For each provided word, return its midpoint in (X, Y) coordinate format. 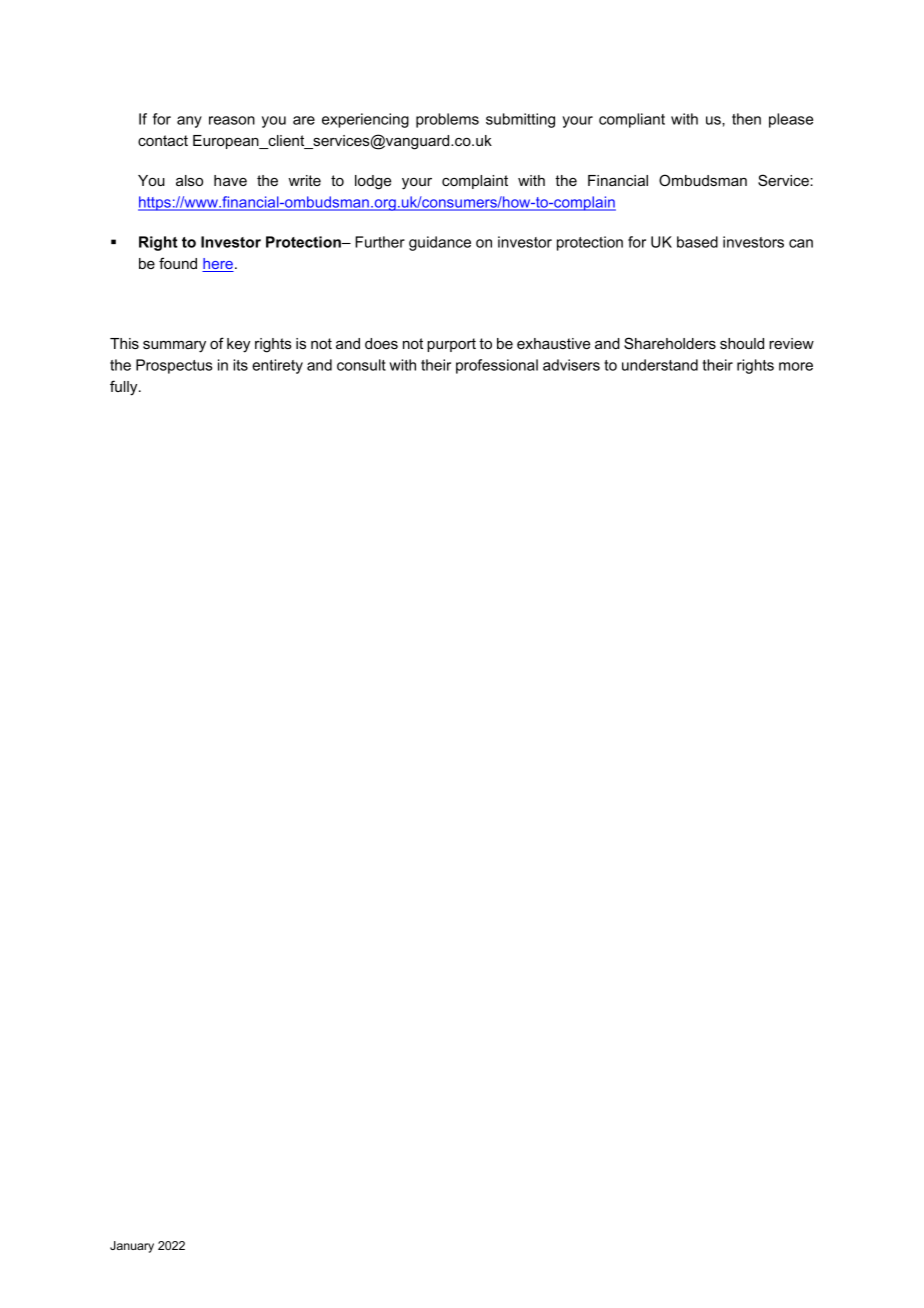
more (796, 366)
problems (447, 120)
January (132, 1247)
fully (125, 388)
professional (497, 366)
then (746, 119)
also (189, 180)
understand (660, 365)
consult (361, 365)
